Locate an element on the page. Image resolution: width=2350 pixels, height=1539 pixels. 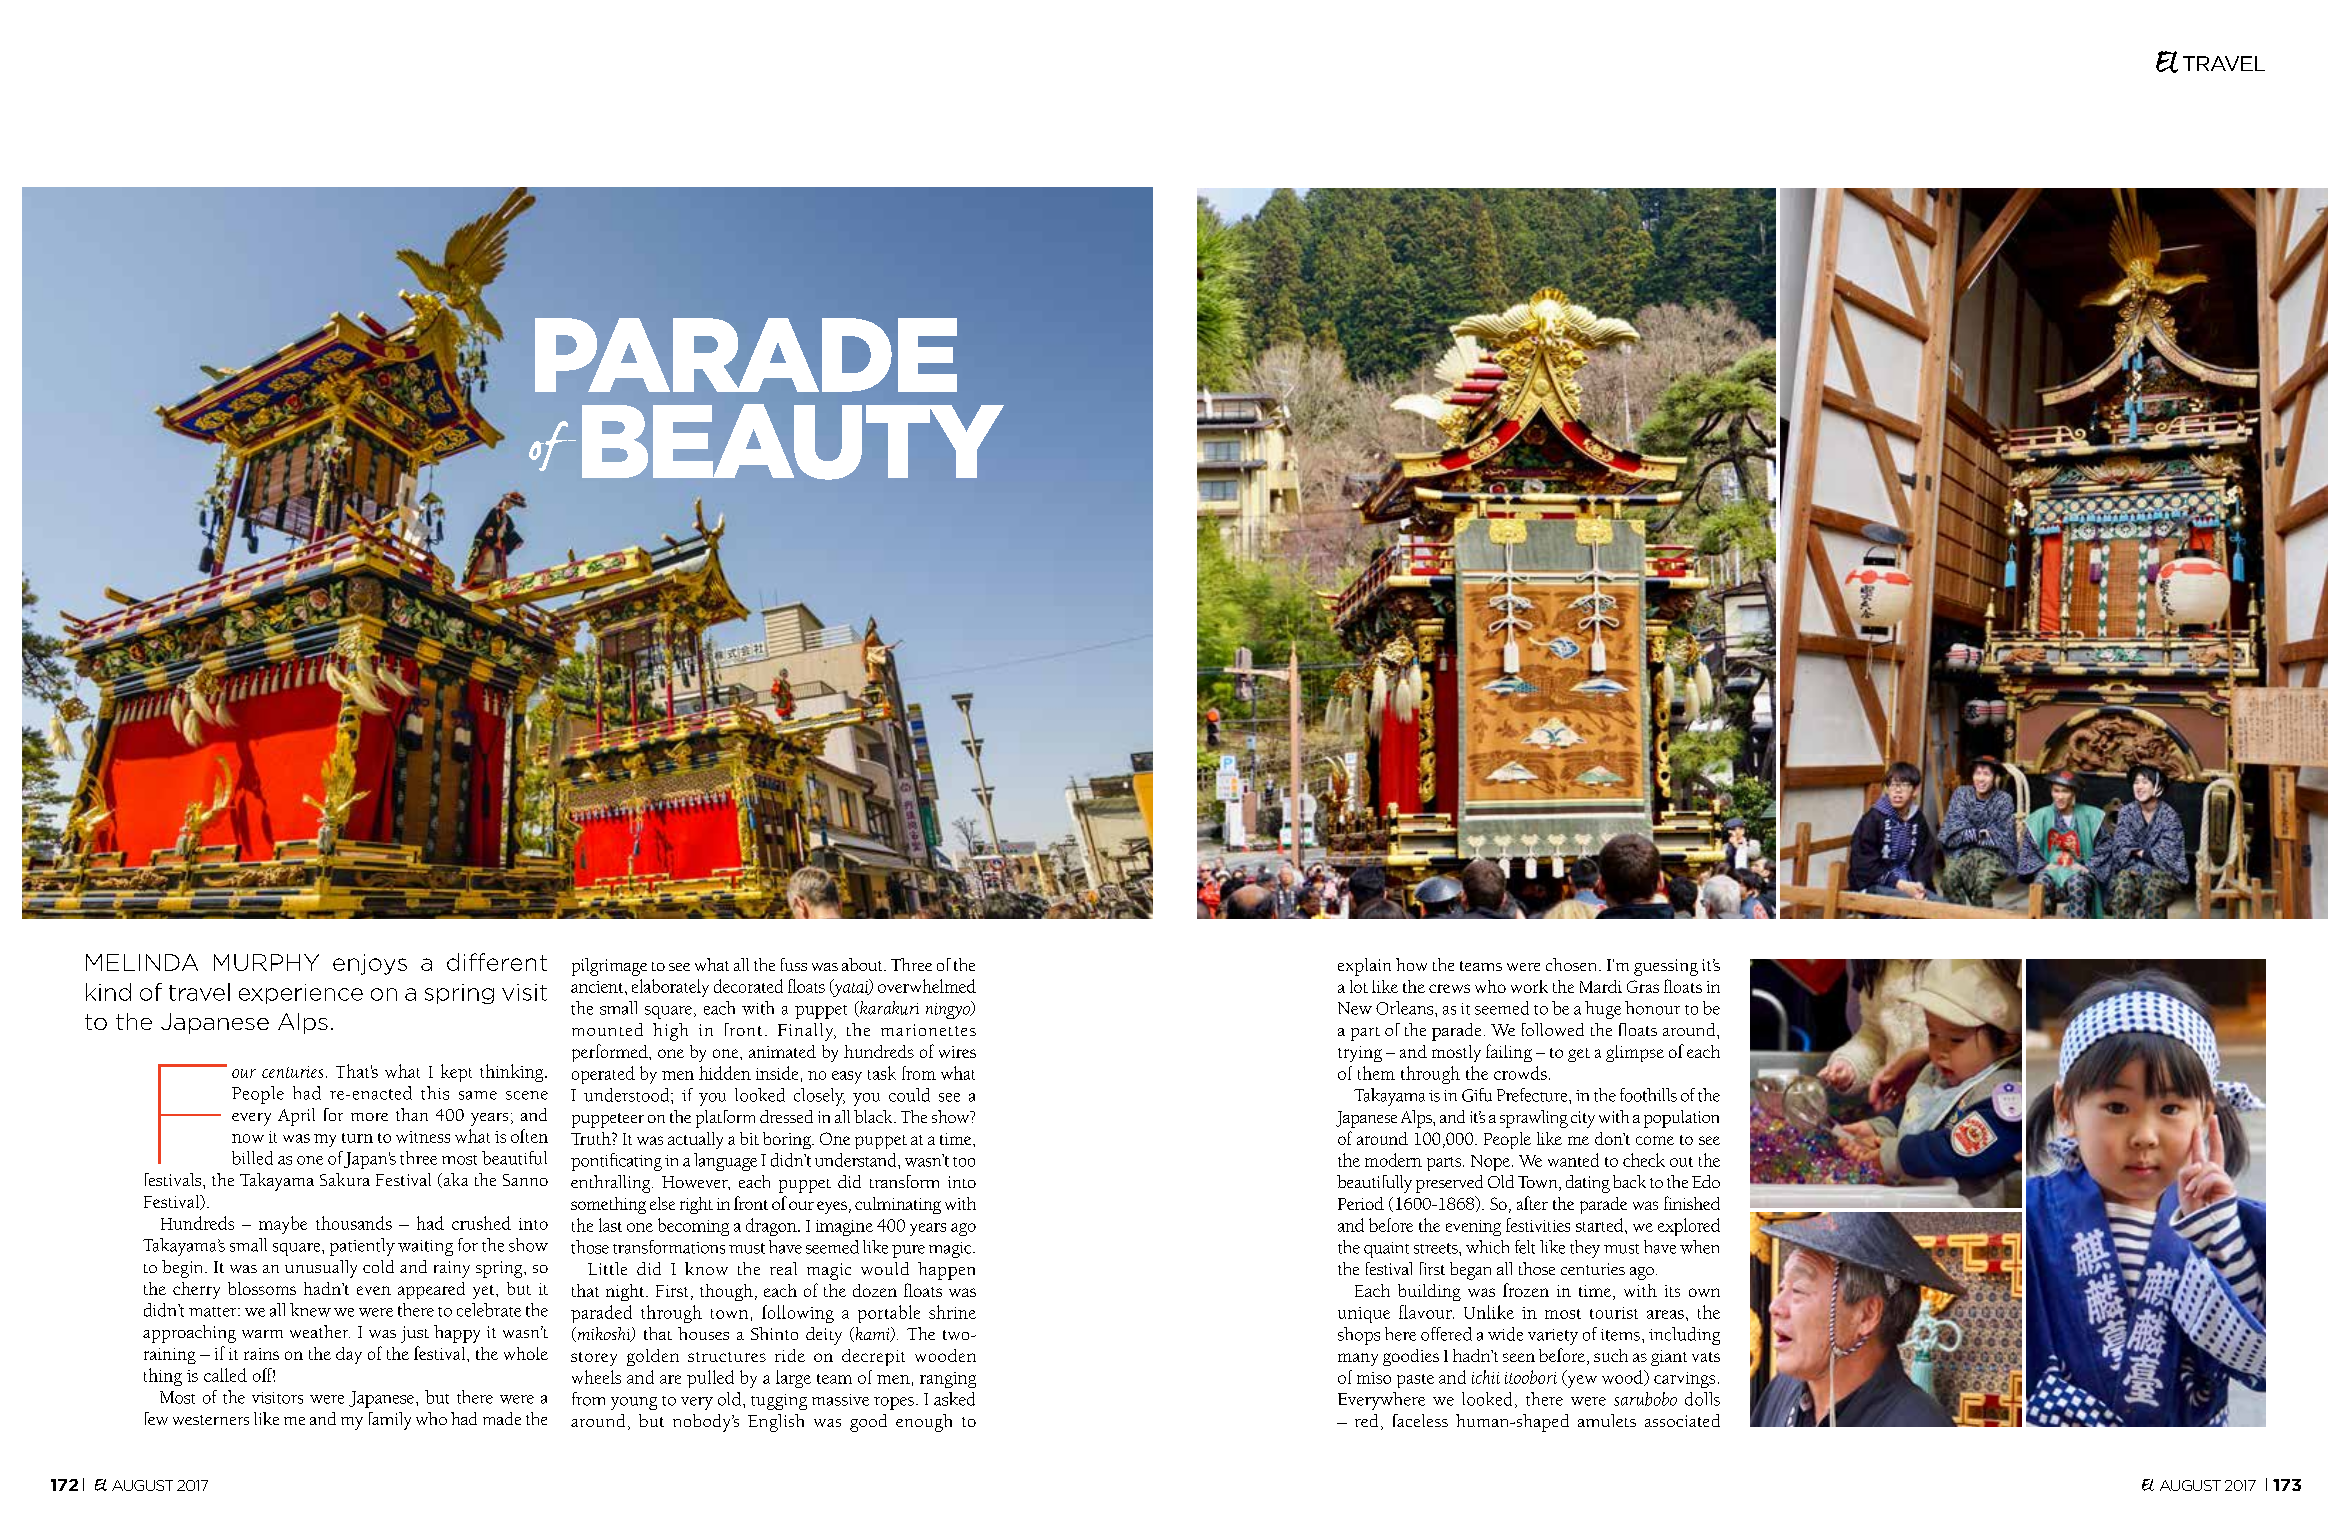
ropes is located at coordinates (894, 1403).
